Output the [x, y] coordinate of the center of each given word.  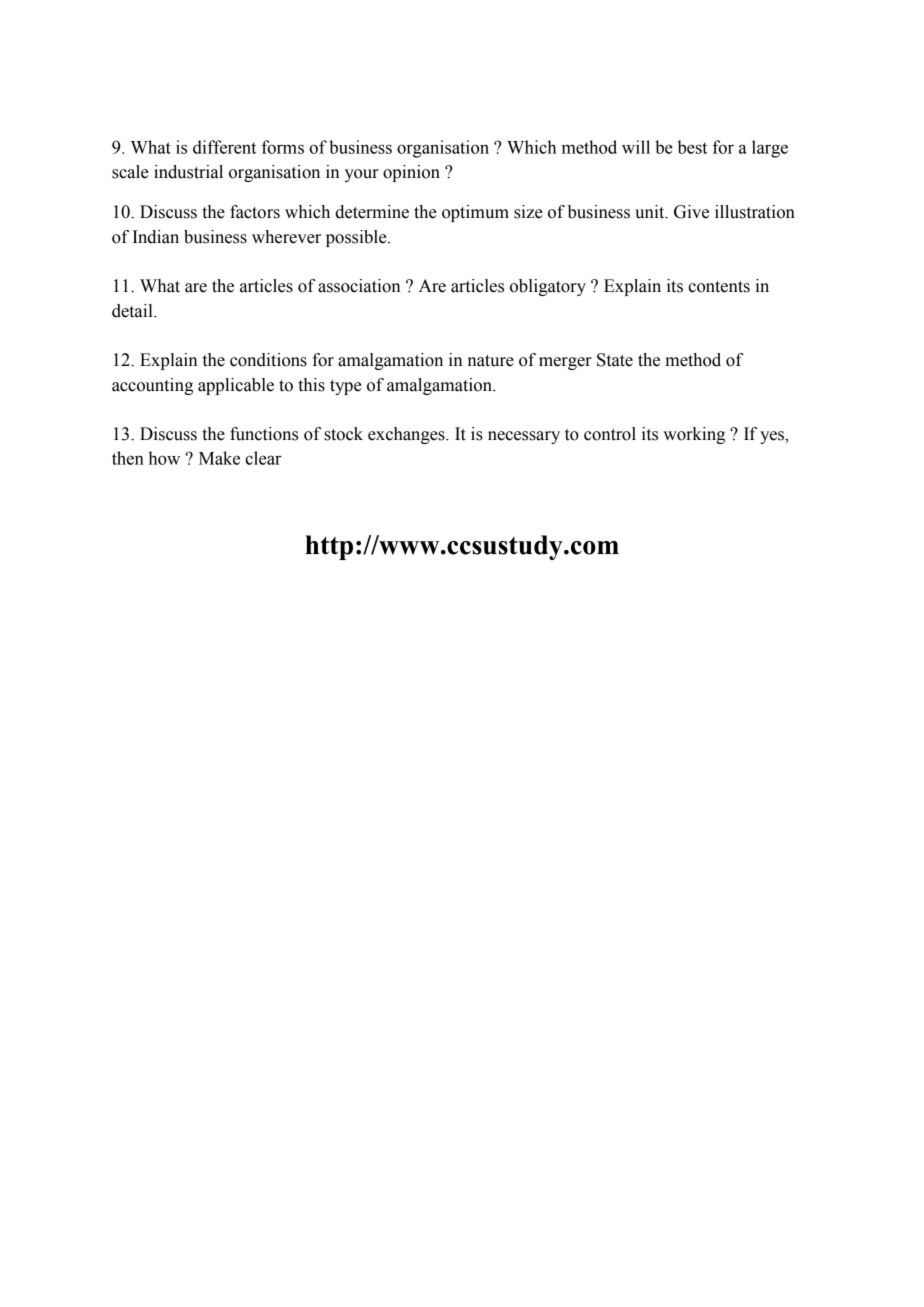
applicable [236, 386]
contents [719, 287]
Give [691, 212]
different [224, 147]
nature [491, 361]
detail [133, 311]
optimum [475, 213]
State [615, 360]
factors [255, 212]
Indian [156, 237]
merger [565, 363]
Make [219, 458]
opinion [411, 173]
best [692, 147]
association [359, 286]
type [345, 387]
